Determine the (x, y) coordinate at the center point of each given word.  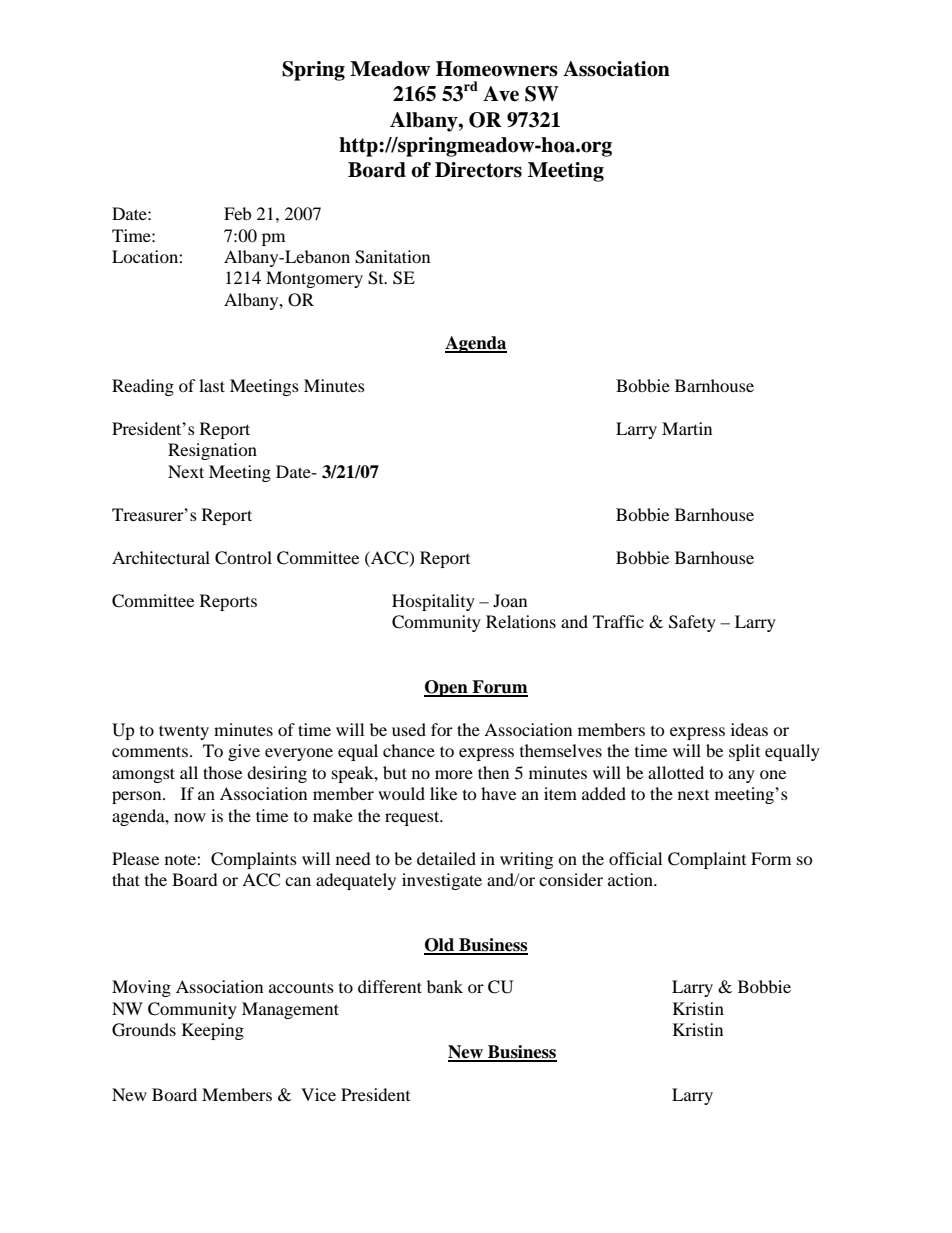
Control (243, 558)
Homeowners (497, 69)
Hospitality (433, 602)
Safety (692, 623)
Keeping (213, 1031)
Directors (478, 170)
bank (445, 986)
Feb (237, 213)
